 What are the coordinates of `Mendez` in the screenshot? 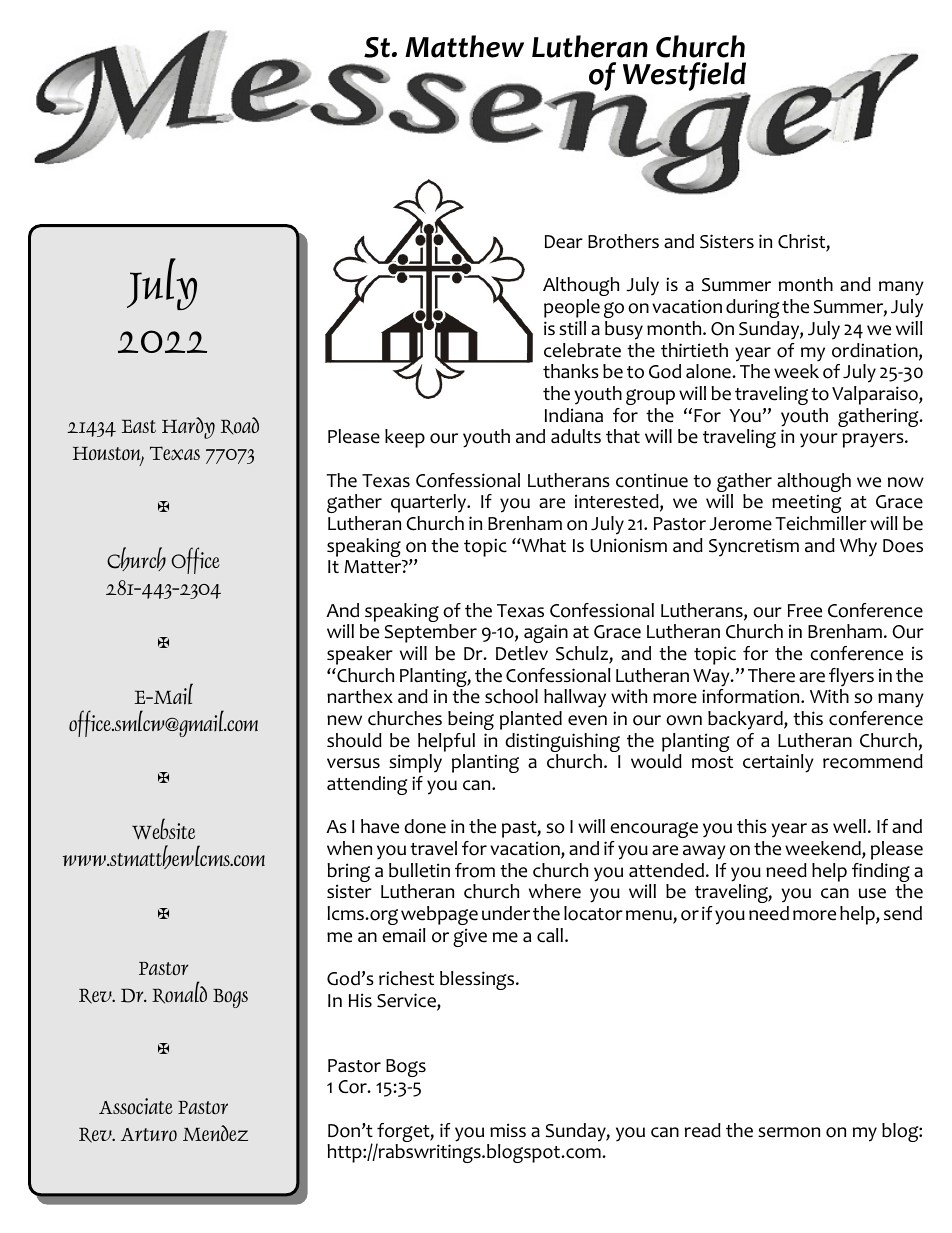 It's located at (215, 1133).
